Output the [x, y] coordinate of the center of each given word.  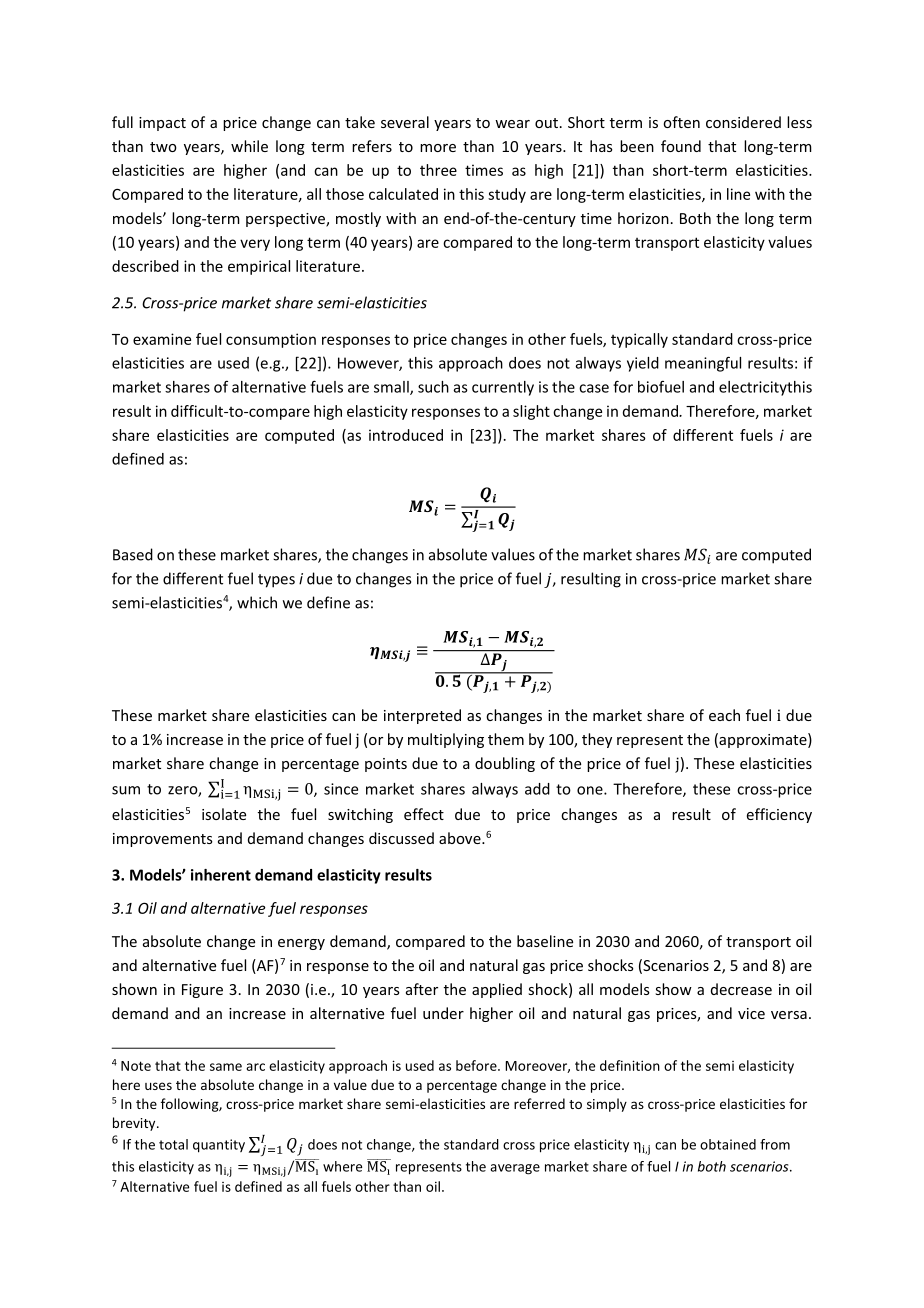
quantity [219, 1146]
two [163, 147]
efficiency [779, 815]
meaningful [703, 364]
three [438, 170]
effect [424, 814]
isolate [224, 814]
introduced [406, 435]
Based [133, 554]
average [515, 1169]
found [681, 146]
